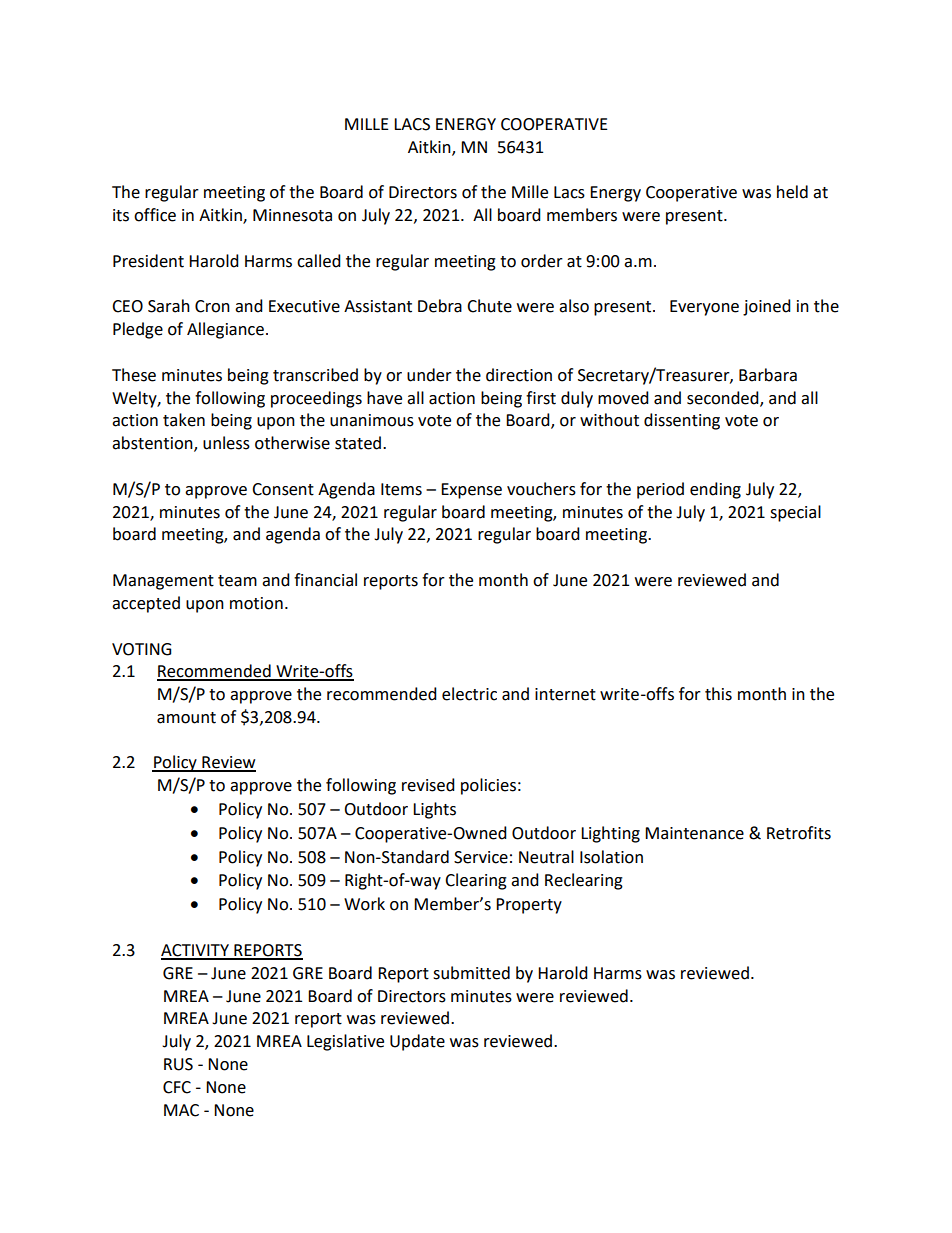 The height and width of the page is (1233, 952). Describe the element at coordinates (417, 1042) in the page. I see `Update` at that location.
